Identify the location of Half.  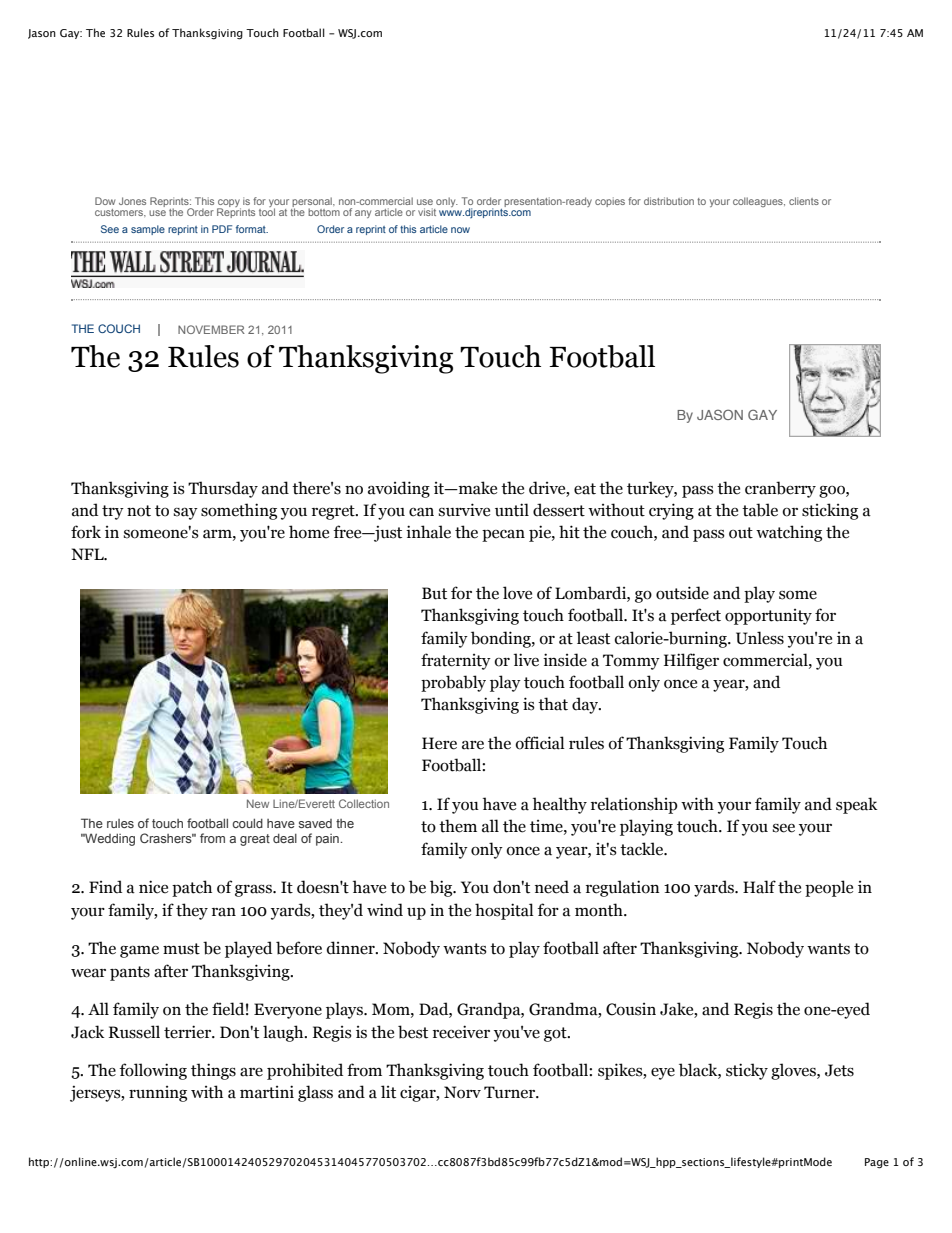
(759, 887).
